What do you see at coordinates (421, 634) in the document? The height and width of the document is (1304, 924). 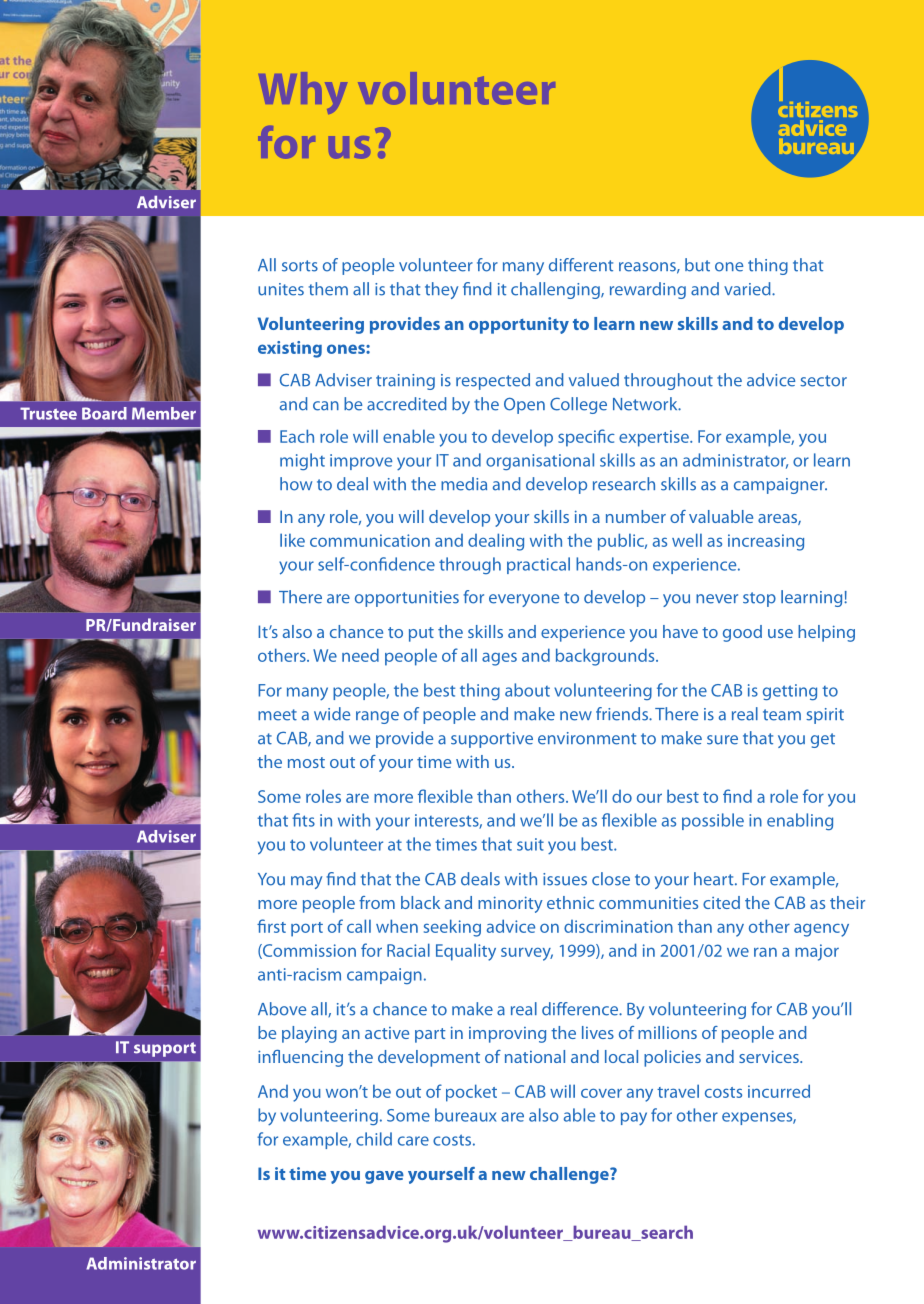 I see `put` at bounding box center [421, 634].
